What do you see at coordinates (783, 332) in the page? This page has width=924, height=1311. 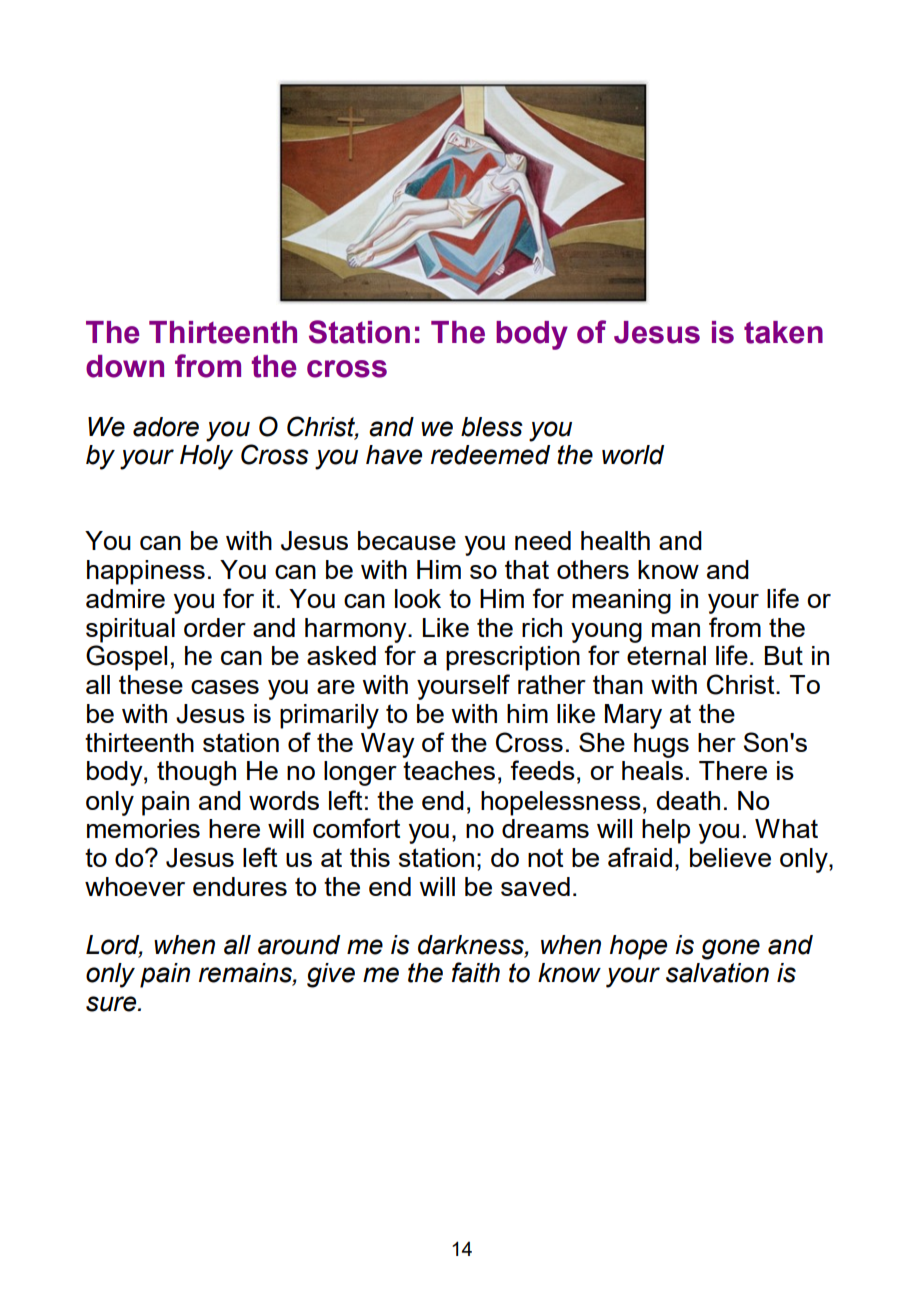 I see `taken` at bounding box center [783, 332].
